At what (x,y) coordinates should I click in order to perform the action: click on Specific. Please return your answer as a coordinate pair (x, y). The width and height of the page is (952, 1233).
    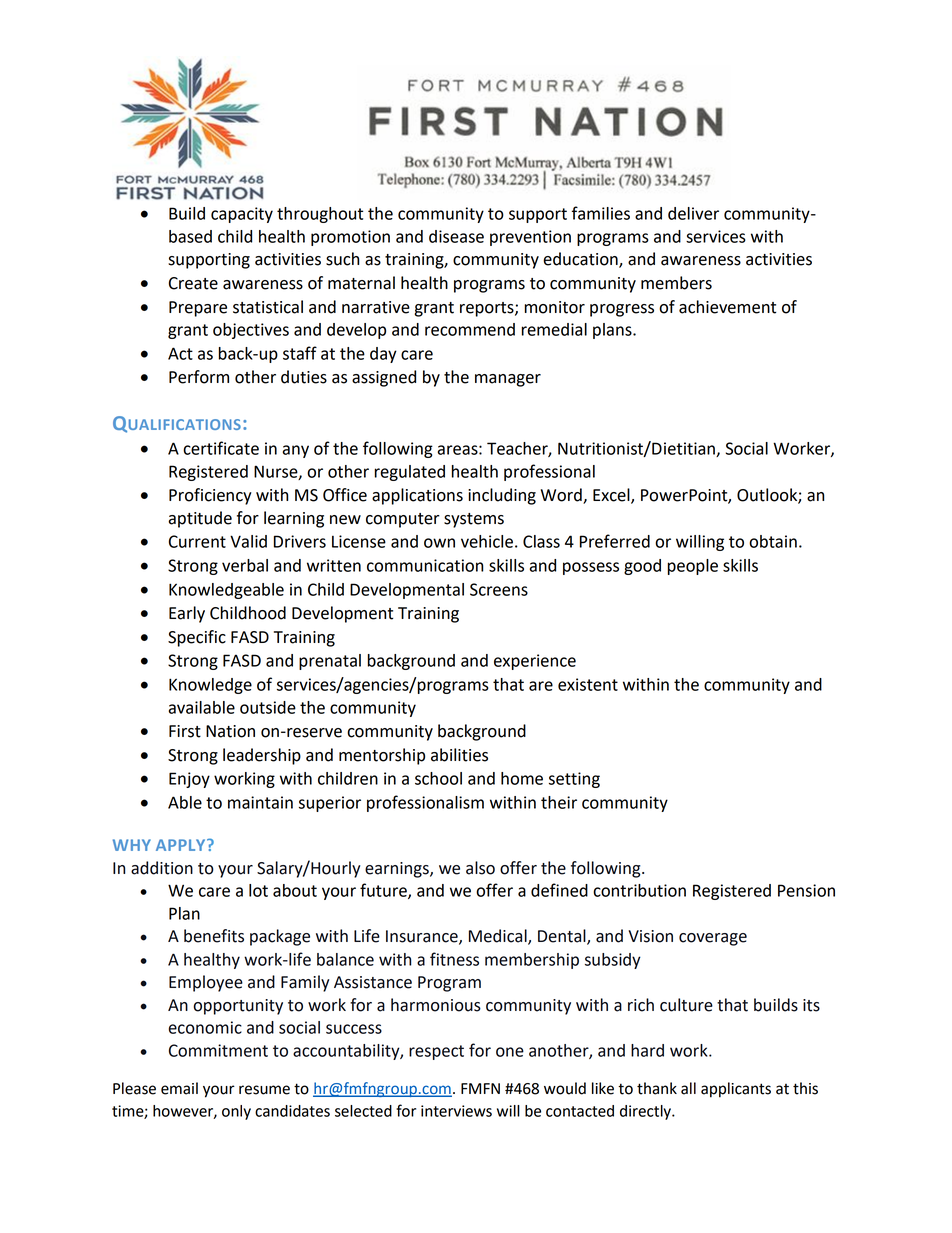
    Looking at the image, I should click on (197, 638).
